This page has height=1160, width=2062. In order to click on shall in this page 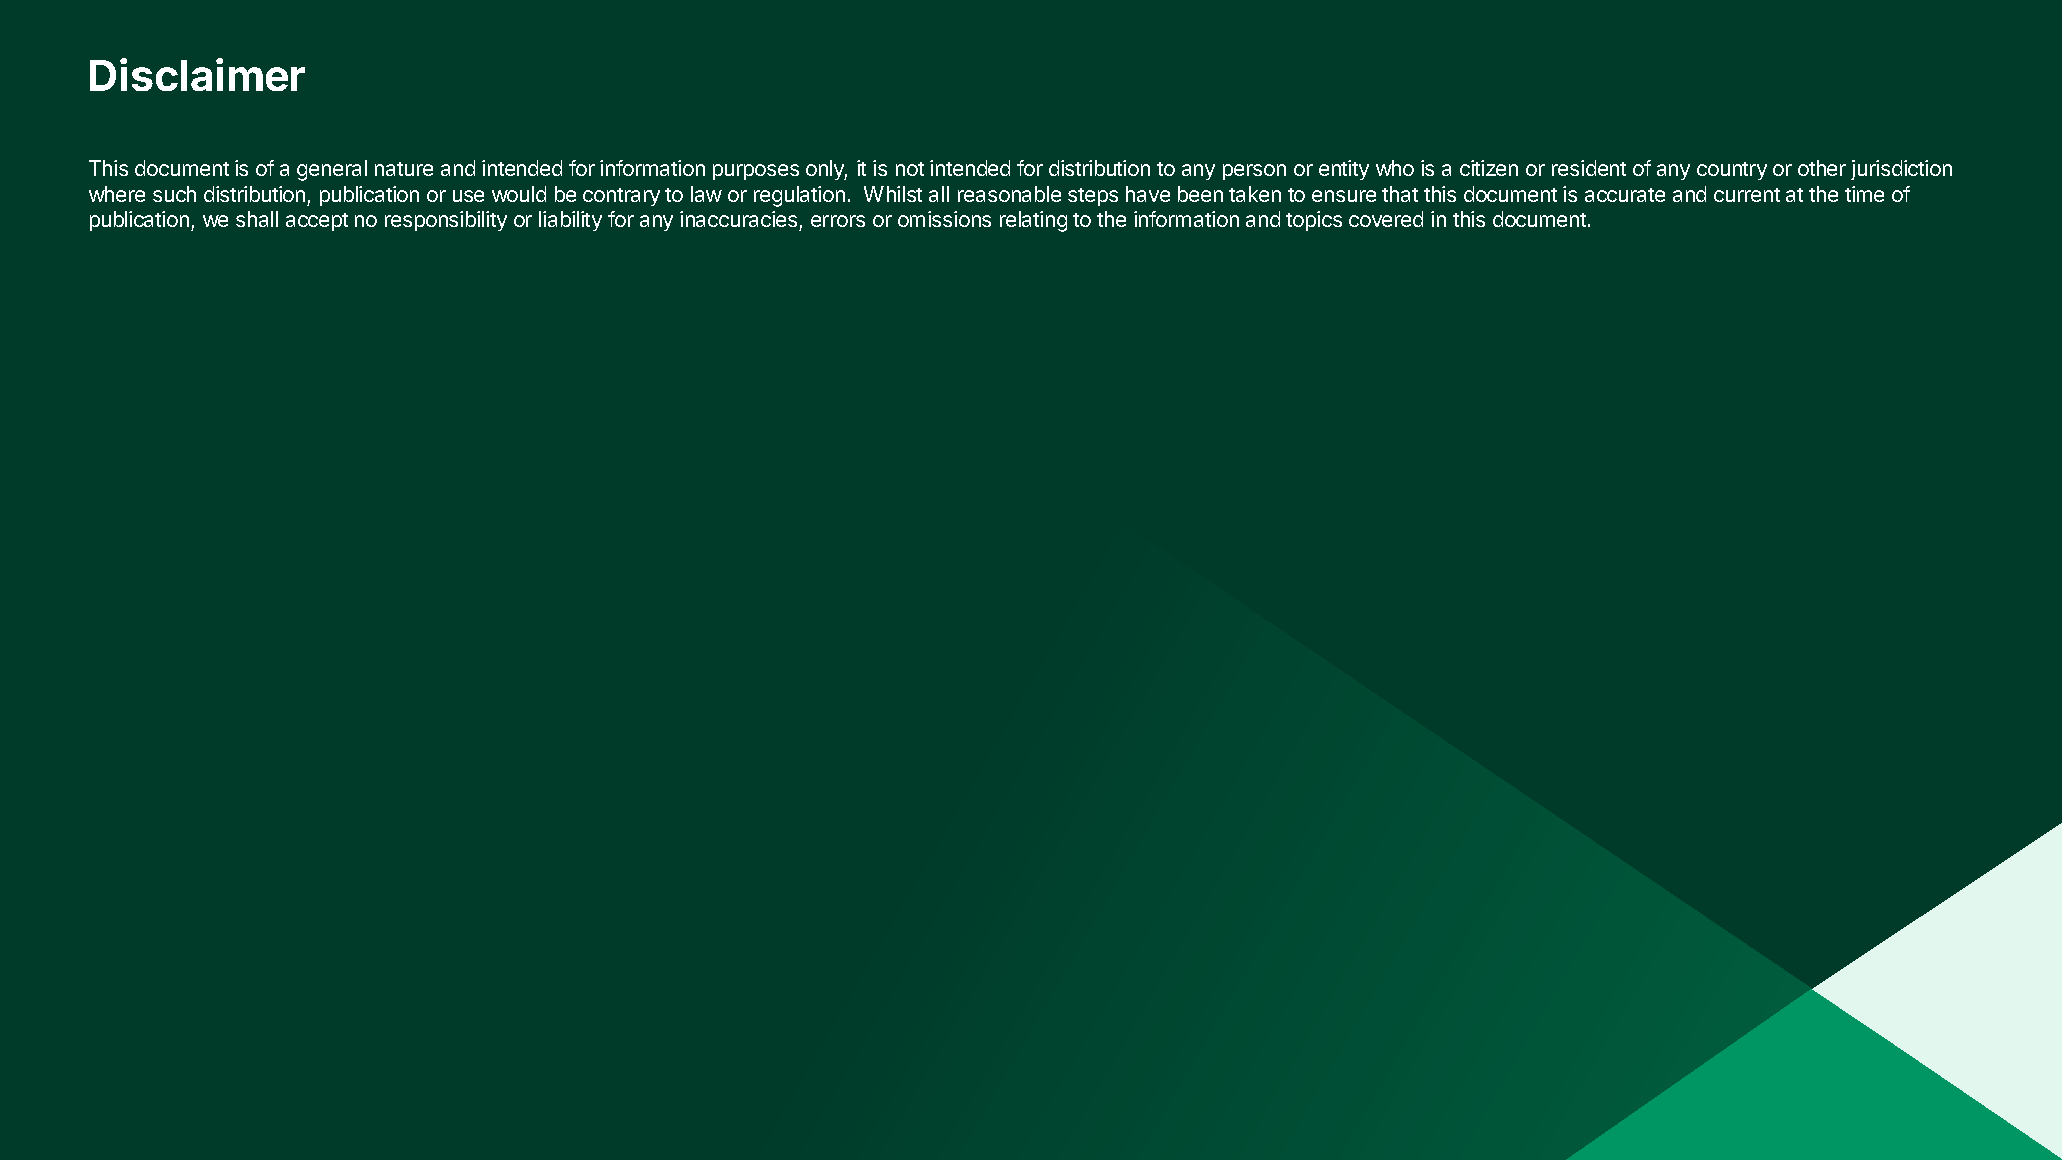, I will do `click(257, 219)`.
